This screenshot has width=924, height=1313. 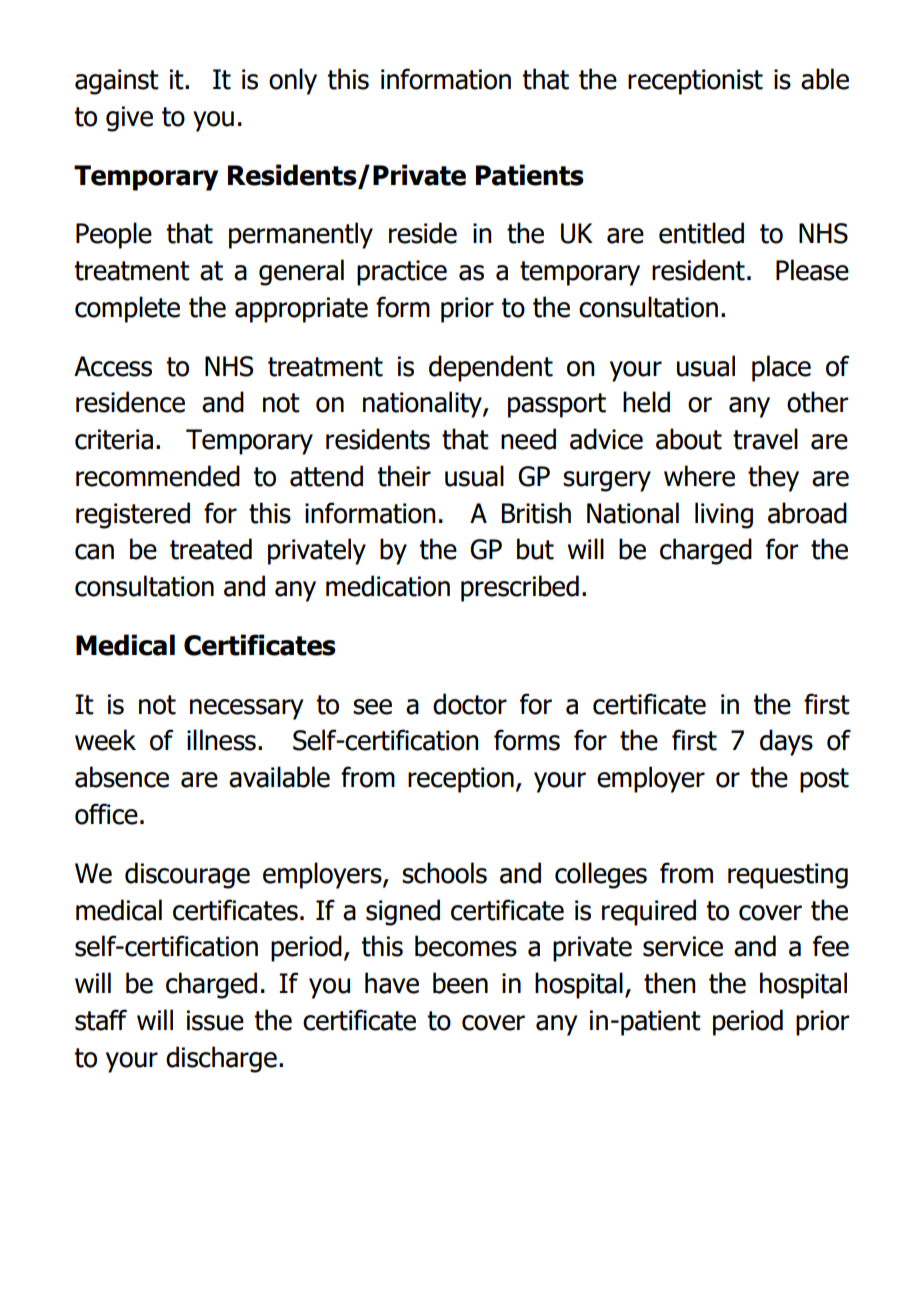 I want to click on give, so click(x=129, y=119).
